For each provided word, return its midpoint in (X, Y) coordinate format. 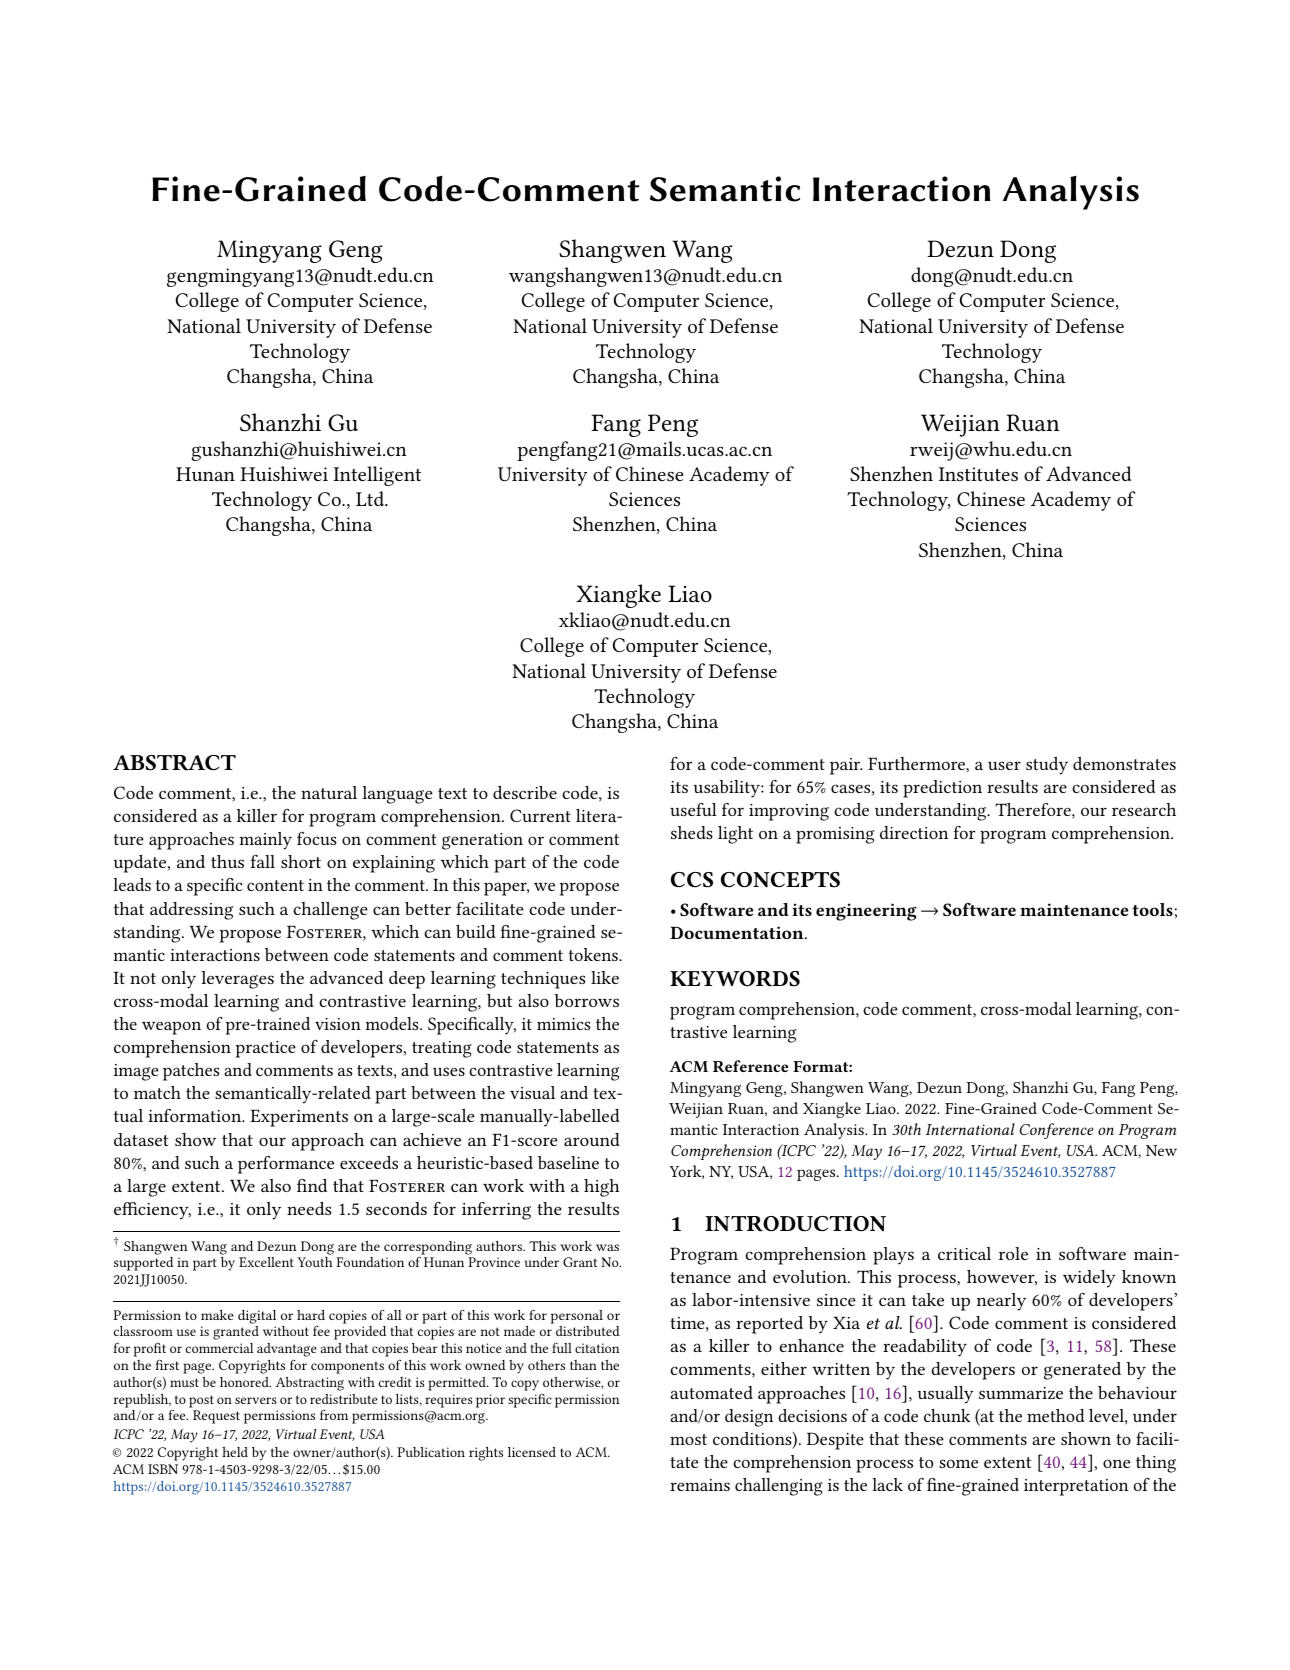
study (1047, 766)
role (1013, 1253)
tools (1152, 909)
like (605, 977)
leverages (238, 980)
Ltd (371, 498)
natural (329, 792)
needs (309, 1208)
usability (728, 789)
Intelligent (377, 476)
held (235, 1452)
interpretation (1076, 1487)
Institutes (978, 474)
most (688, 1439)
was (607, 1247)
